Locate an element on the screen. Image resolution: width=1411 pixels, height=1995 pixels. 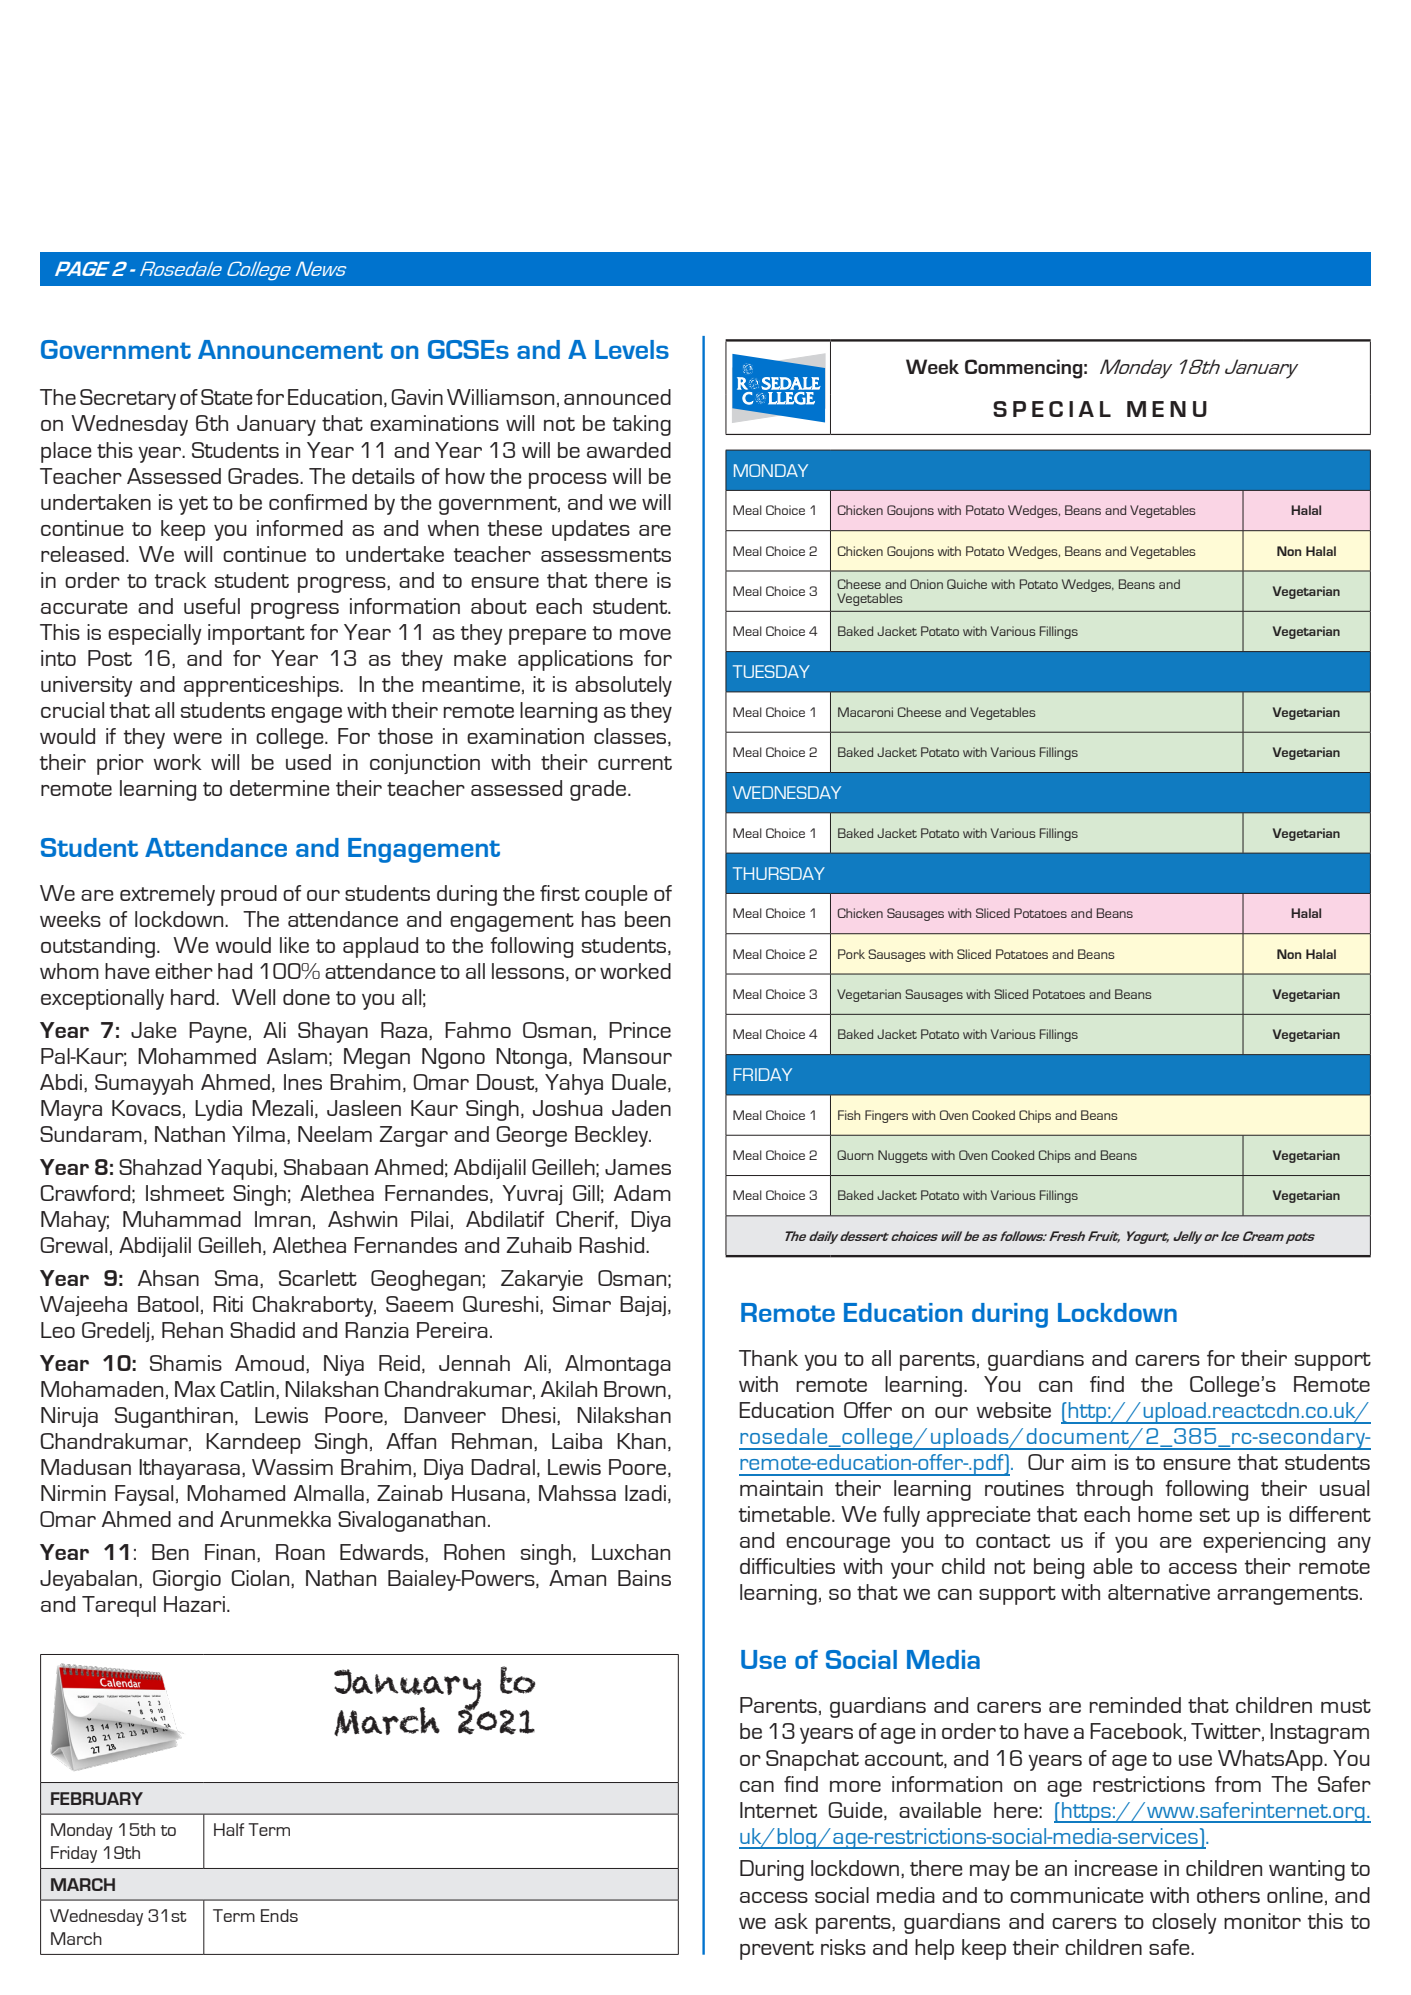
Ends is located at coordinates (279, 1915).
